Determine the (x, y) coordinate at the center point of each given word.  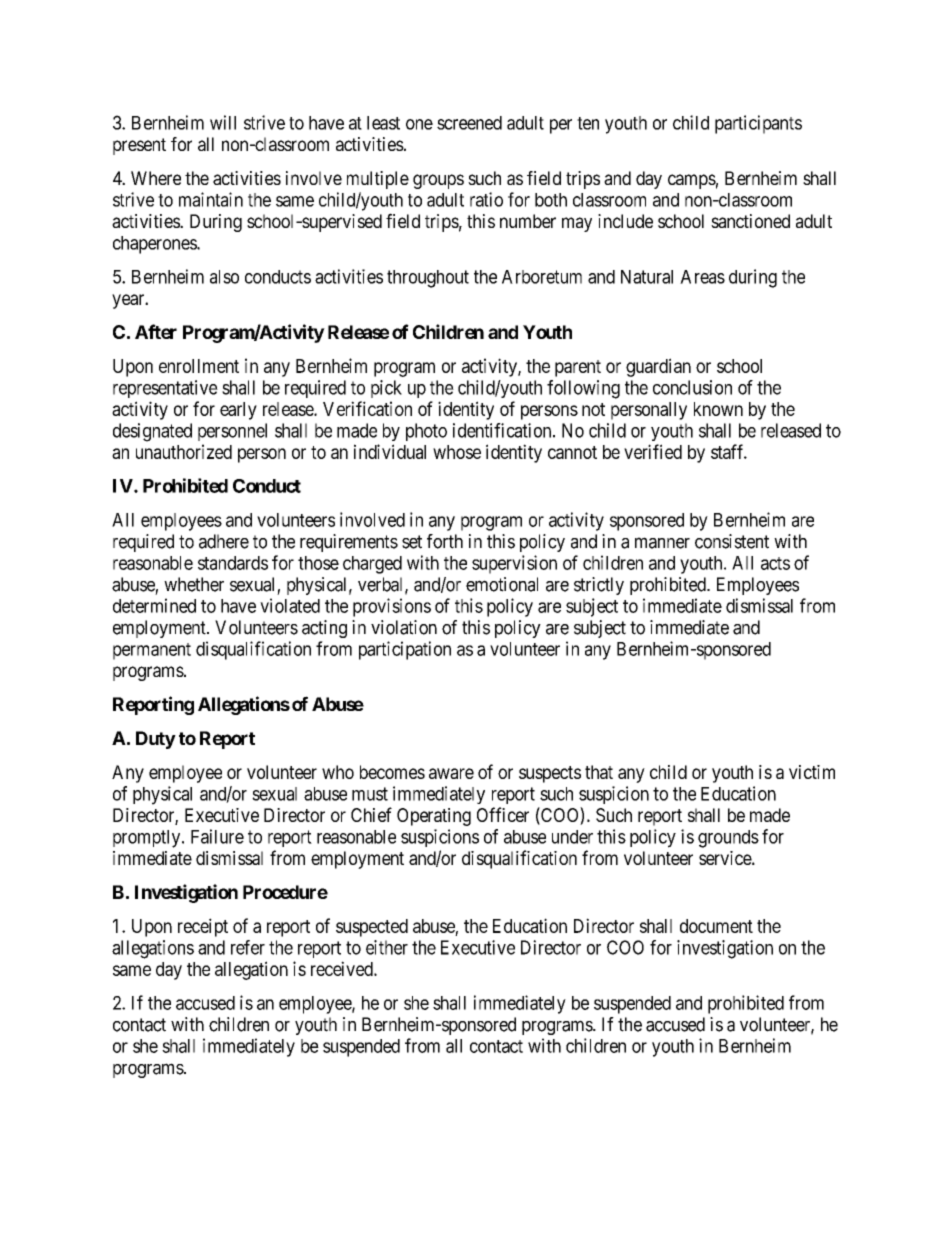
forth (445, 541)
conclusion (692, 387)
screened (469, 123)
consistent (732, 541)
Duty (156, 740)
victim (812, 772)
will (223, 122)
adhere (224, 541)
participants (758, 124)
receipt (203, 927)
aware (451, 773)
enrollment (199, 366)
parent (578, 368)
